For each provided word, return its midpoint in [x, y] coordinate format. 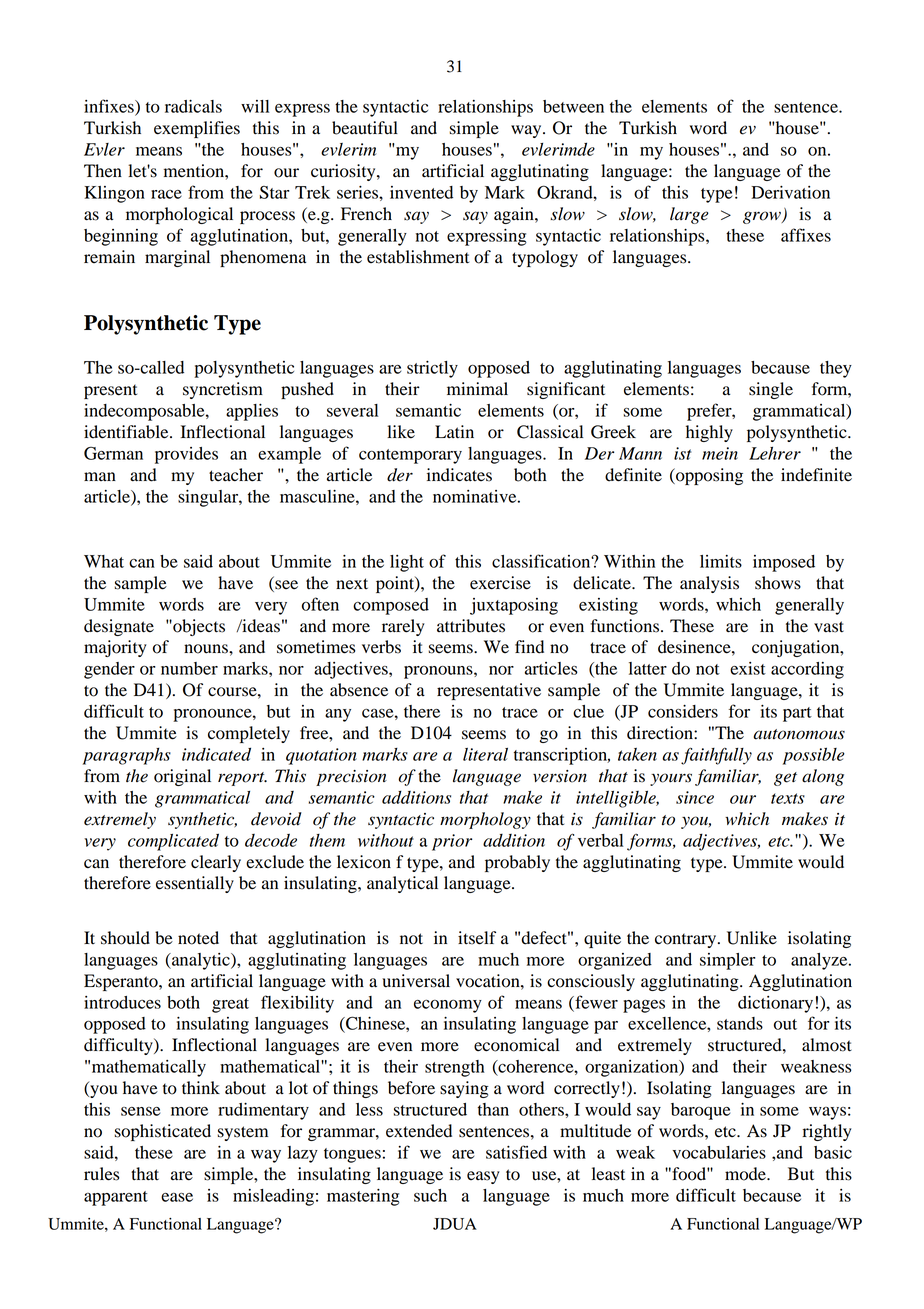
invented [421, 192]
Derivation [790, 192]
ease [177, 1197]
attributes [471, 626]
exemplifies [197, 129]
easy [483, 1177]
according [807, 670]
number [189, 668]
